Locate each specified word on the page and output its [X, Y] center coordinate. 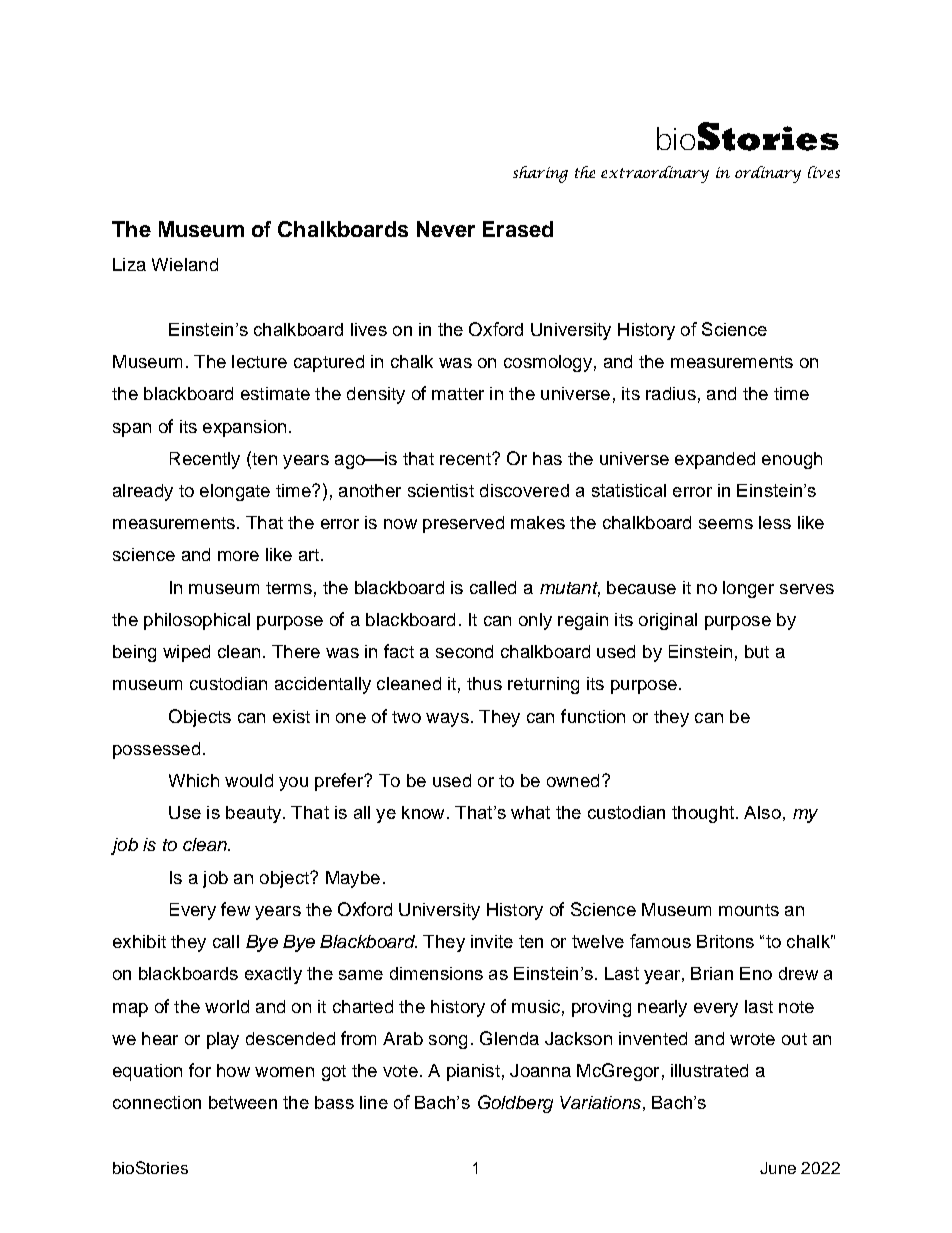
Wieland [185, 264]
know [423, 812]
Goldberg [515, 1104]
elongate [235, 492]
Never [446, 229]
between [243, 1102]
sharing [540, 174]
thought [703, 814]
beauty [255, 814]
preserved [463, 524]
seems [726, 524]
